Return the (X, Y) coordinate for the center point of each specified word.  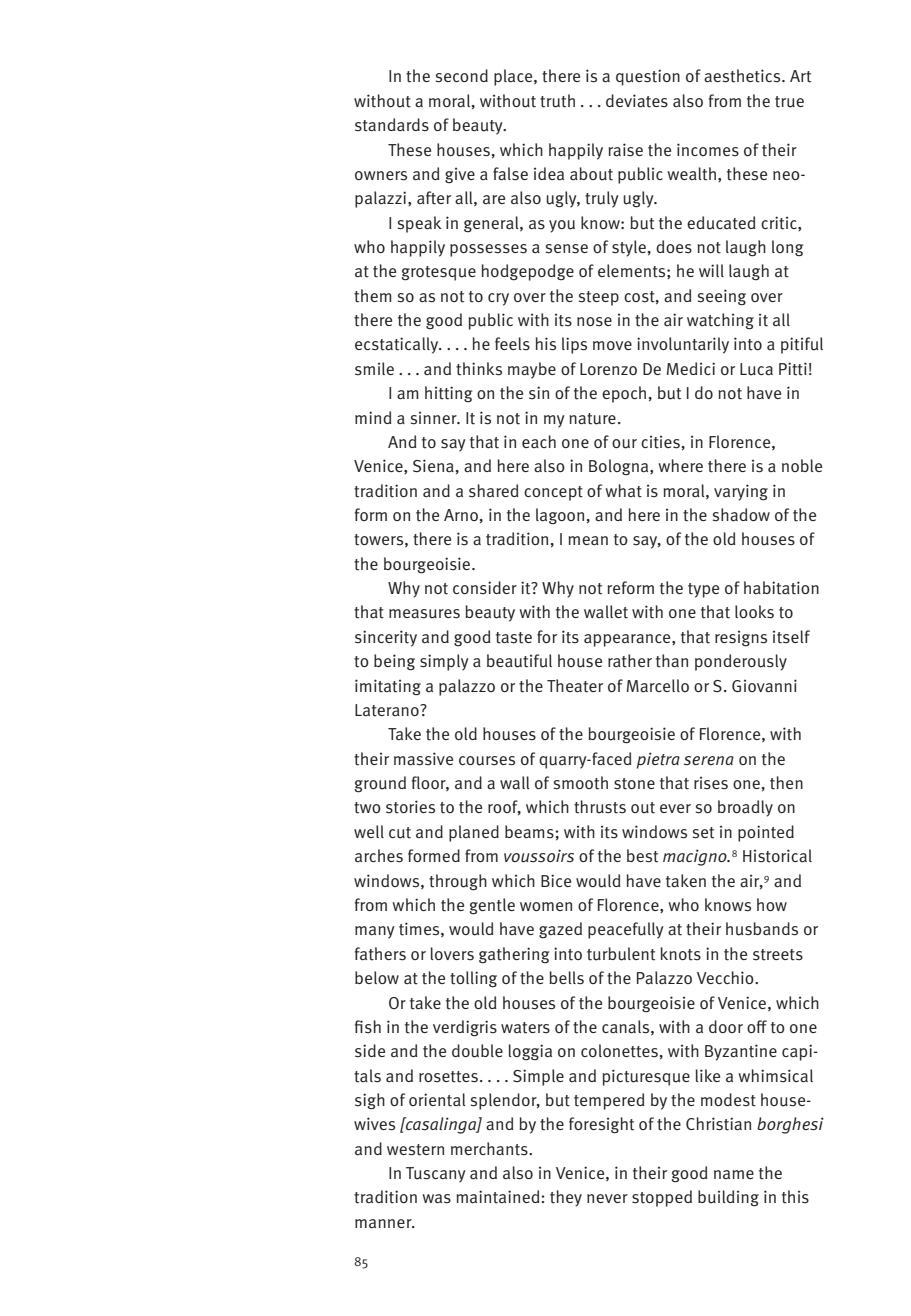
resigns (741, 638)
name (734, 1174)
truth (557, 101)
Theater (575, 686)
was (437, 1199)
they (566, 1198)
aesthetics (743, 76)
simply (444, 662)
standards (392, 125)
